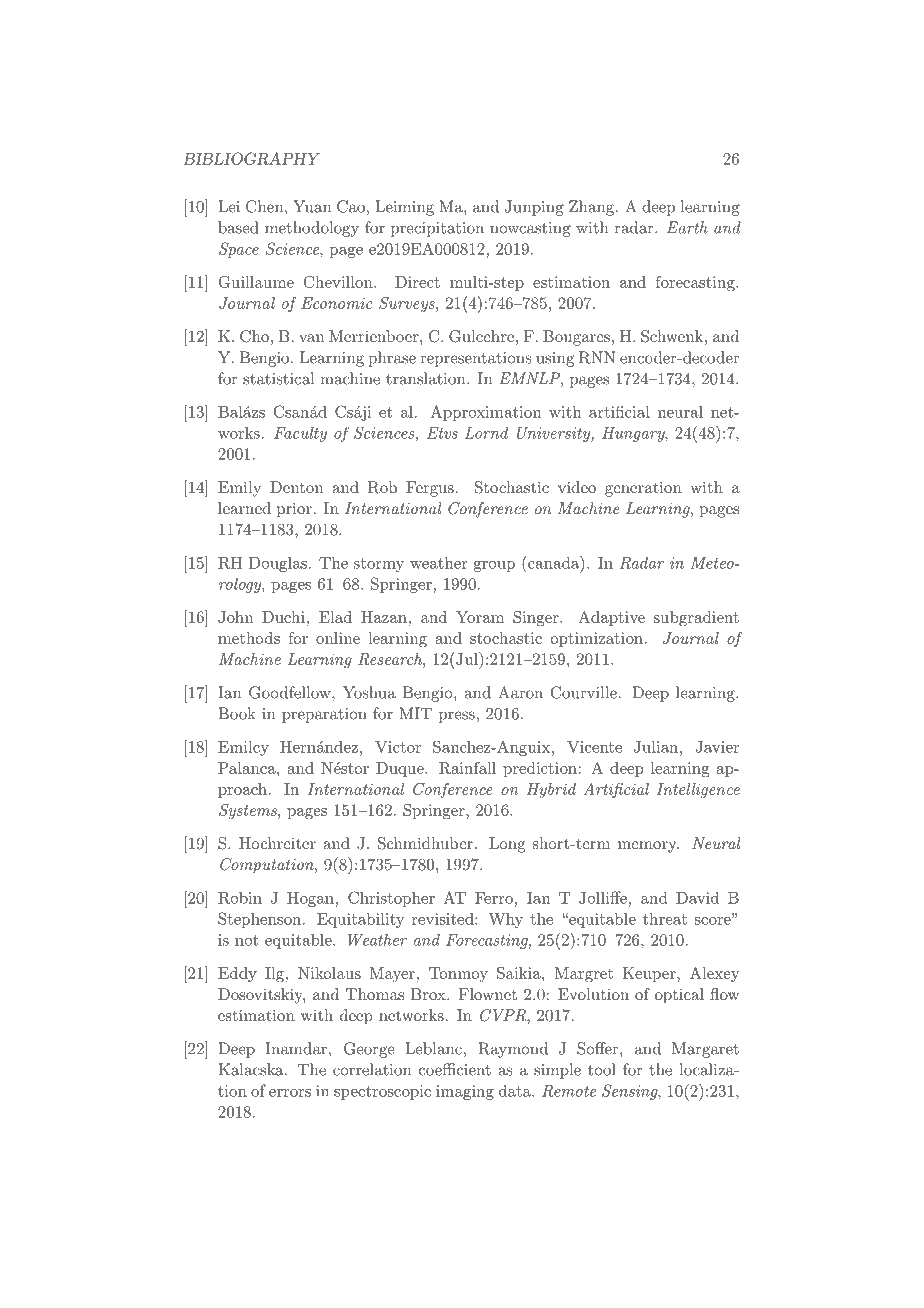 This screenshot has height=1308, width=924. What do you see at coordinates (537, 619) in the screenshot?
I see `Singer` at bounding box center [537, 619].
